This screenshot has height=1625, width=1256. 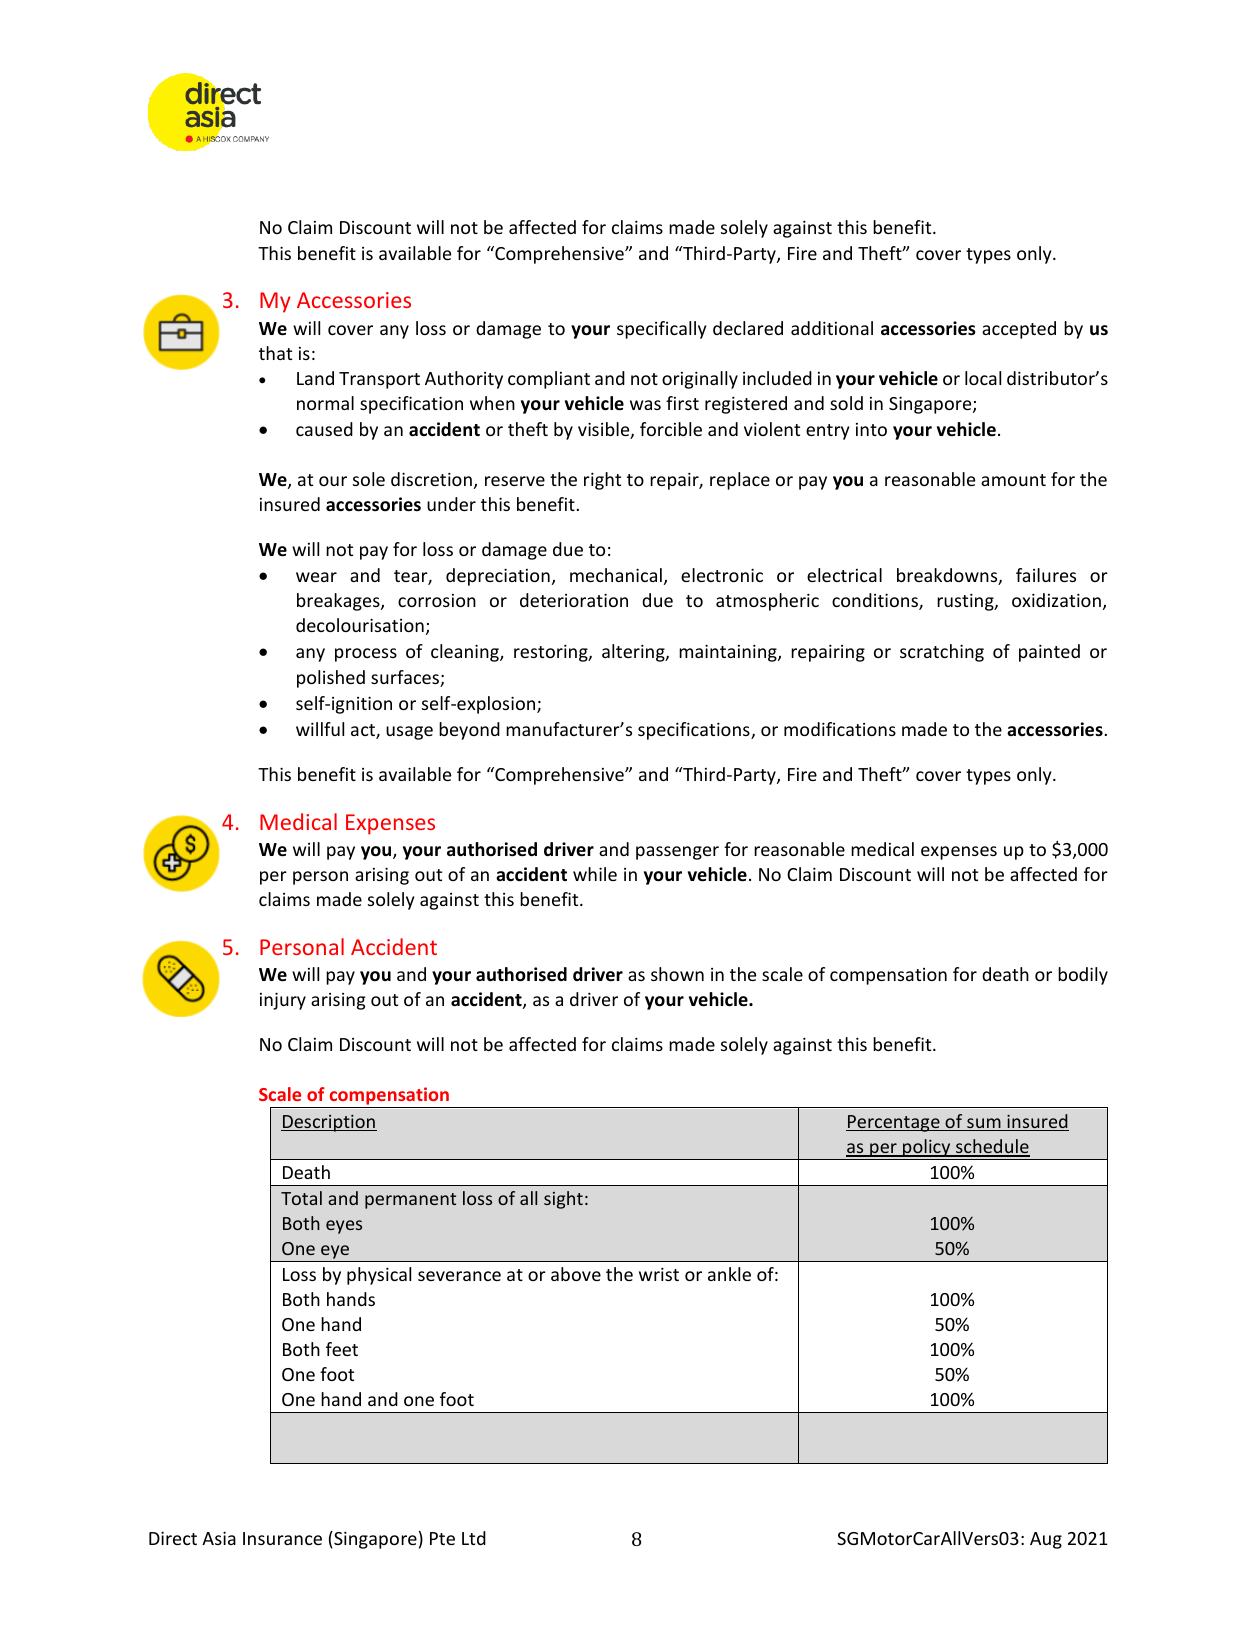 What do you see at coordinates (992, 1147) in the screenshot?
I see `schedule` at bounding box center [992, 1147].
